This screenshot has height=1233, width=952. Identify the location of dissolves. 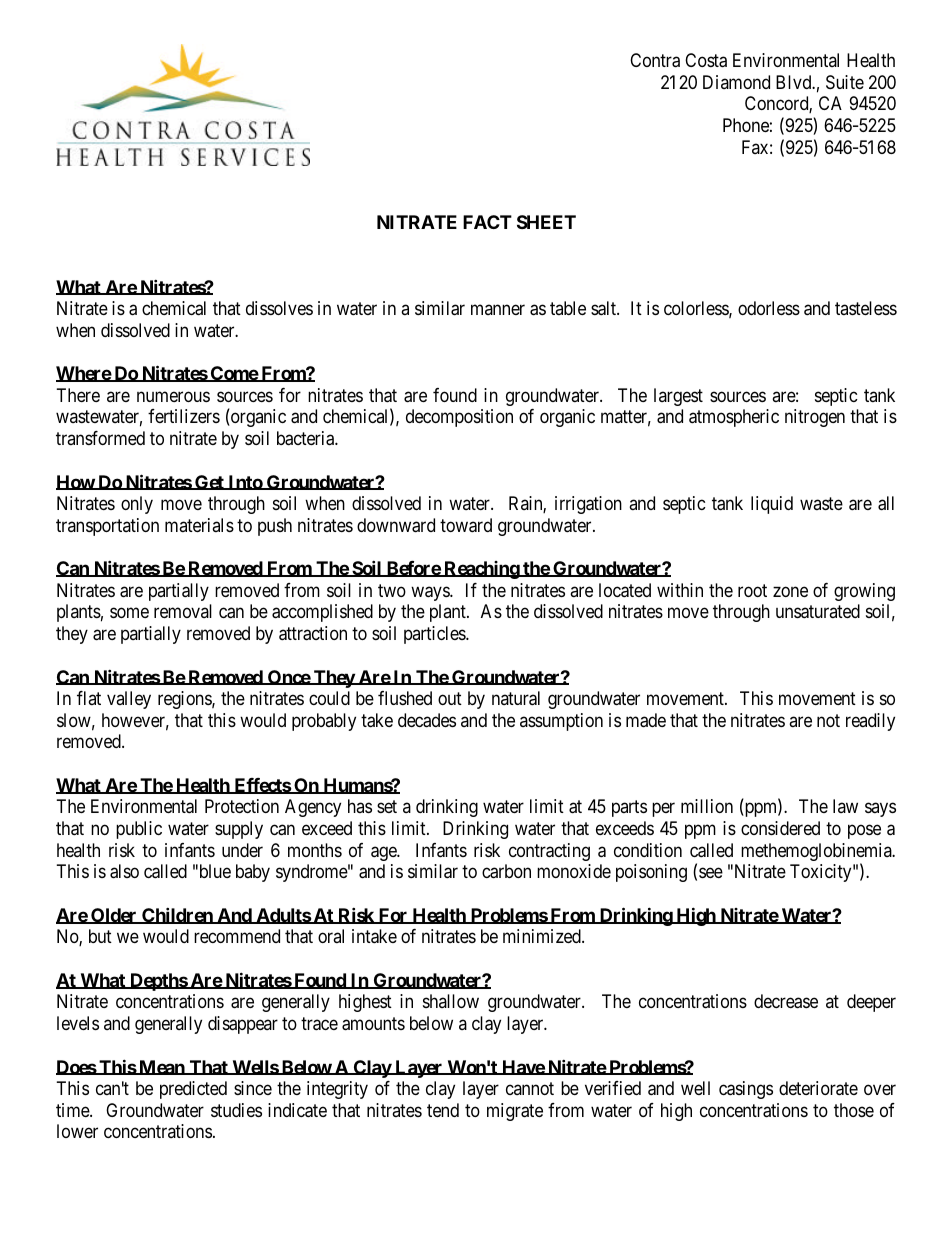
(279, 308).
